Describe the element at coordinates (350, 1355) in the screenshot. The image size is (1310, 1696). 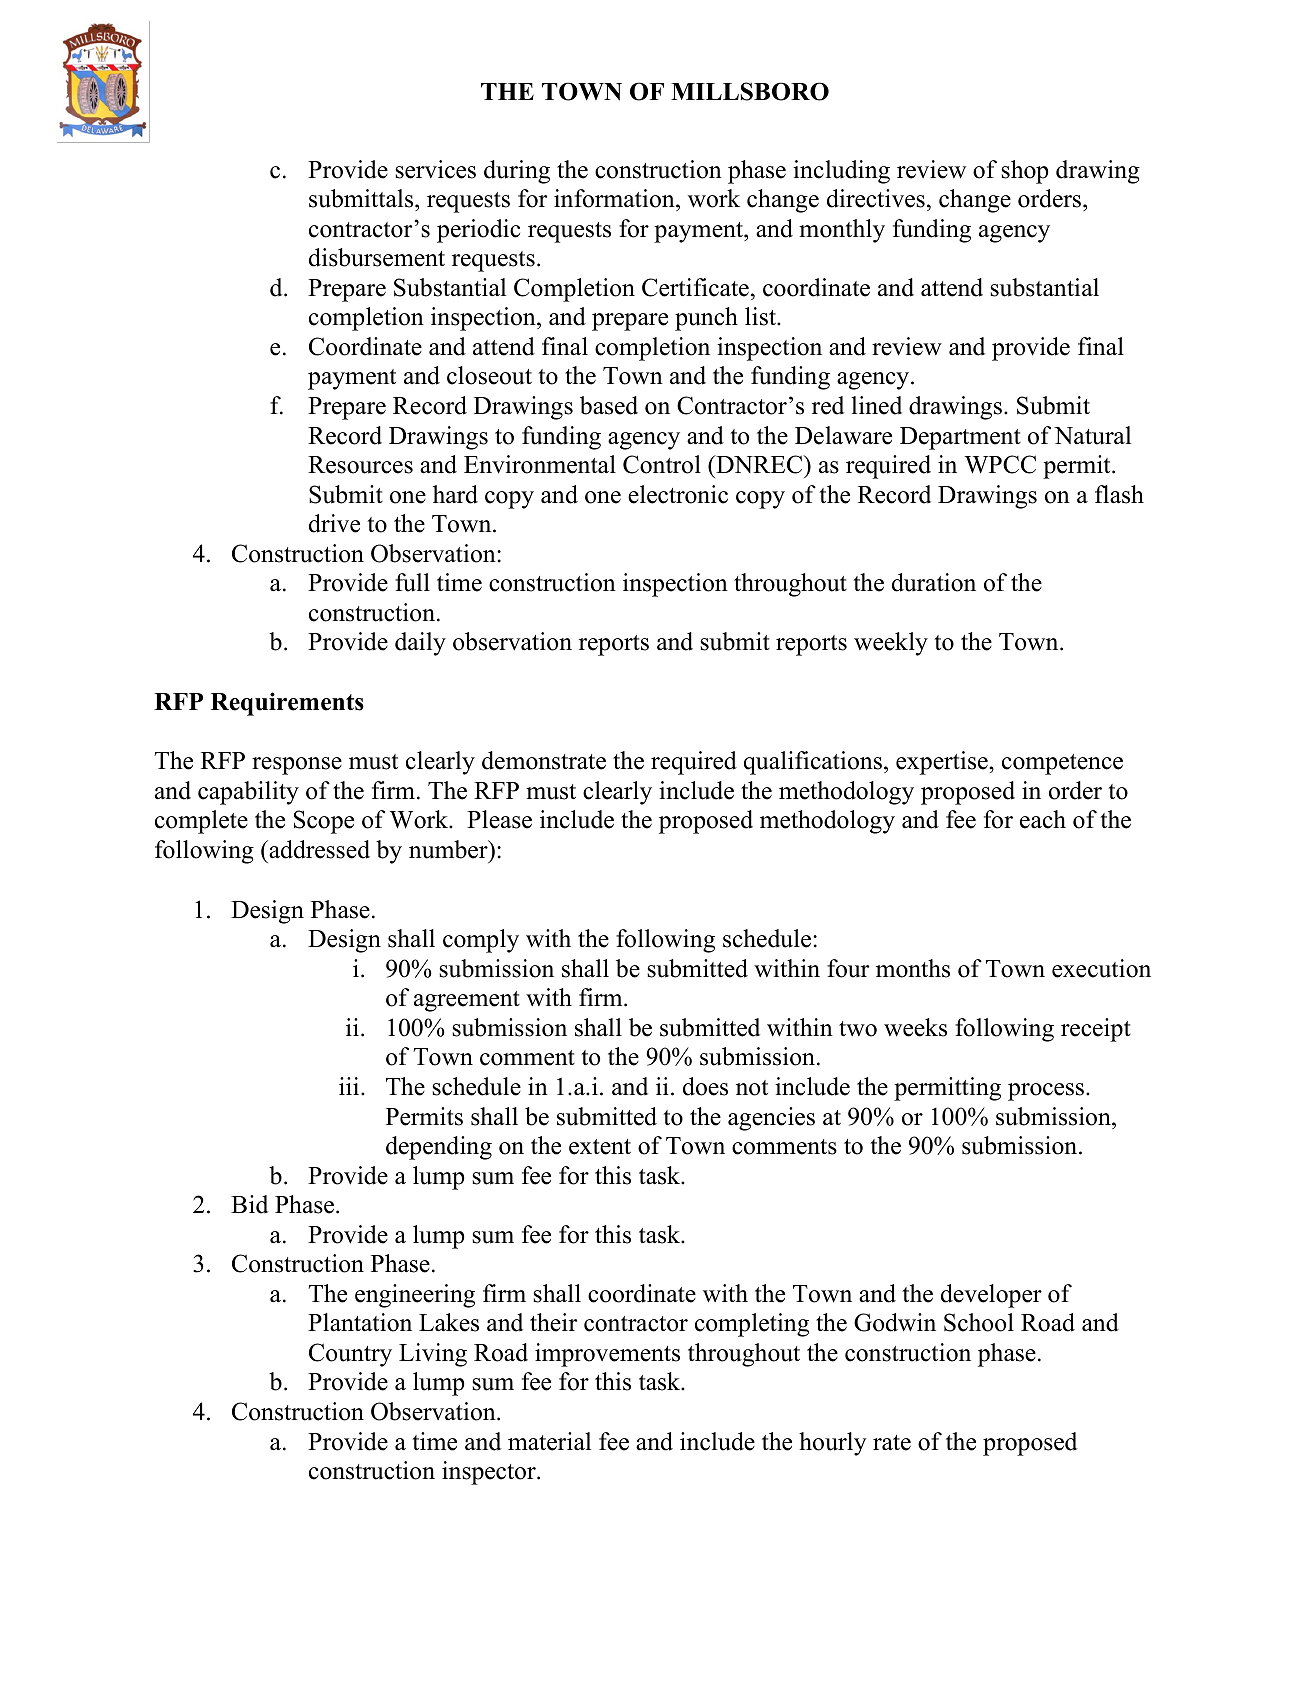
I see `Country` at that location.
